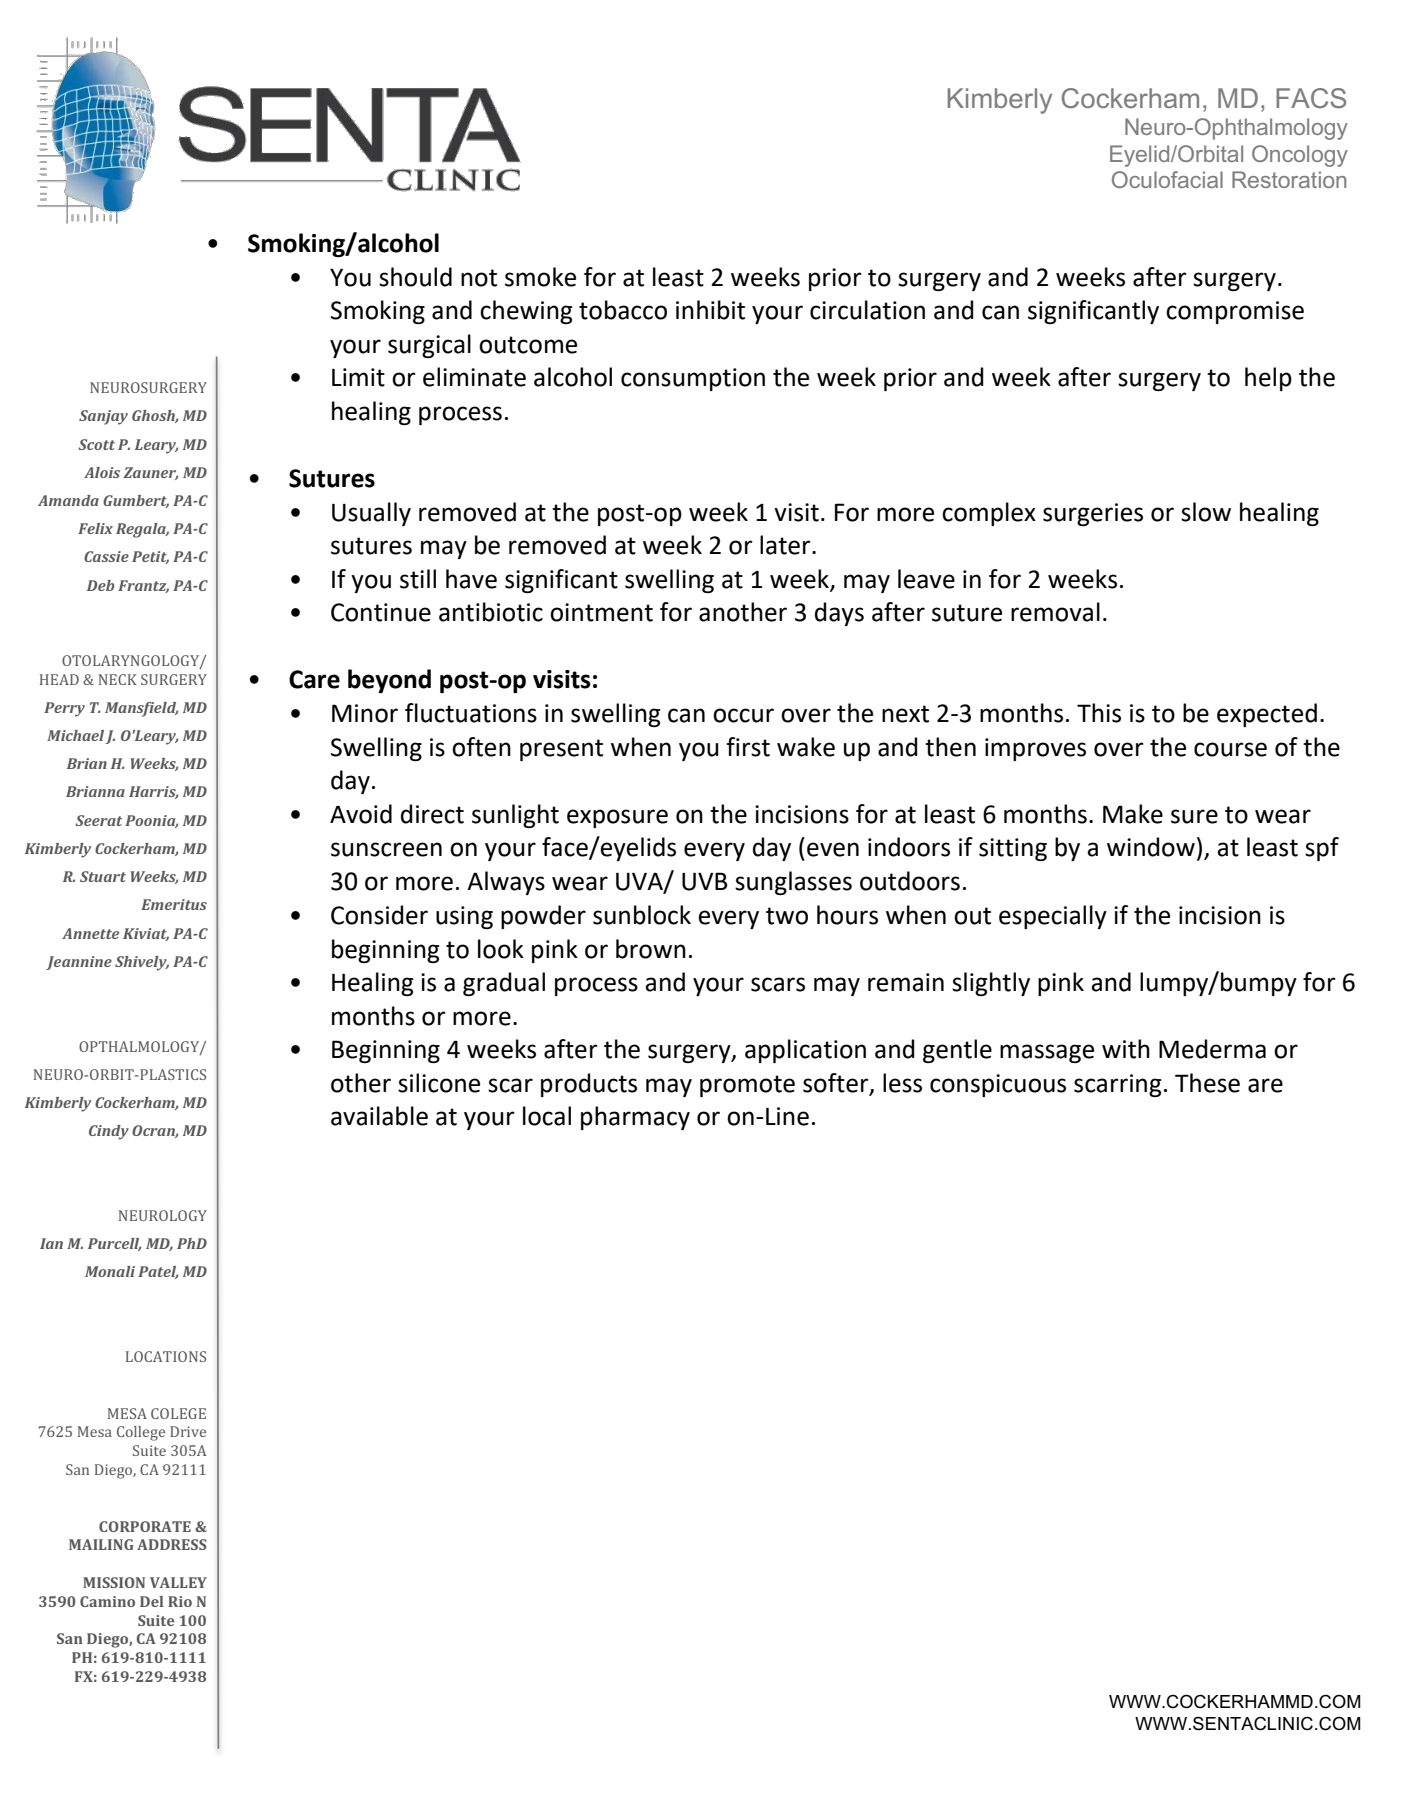 The height and width of the image is (1816, 1403). What do you see at coordinates (1151, 847) in the image?
I see `window` at bounding box center [1151, 847].
